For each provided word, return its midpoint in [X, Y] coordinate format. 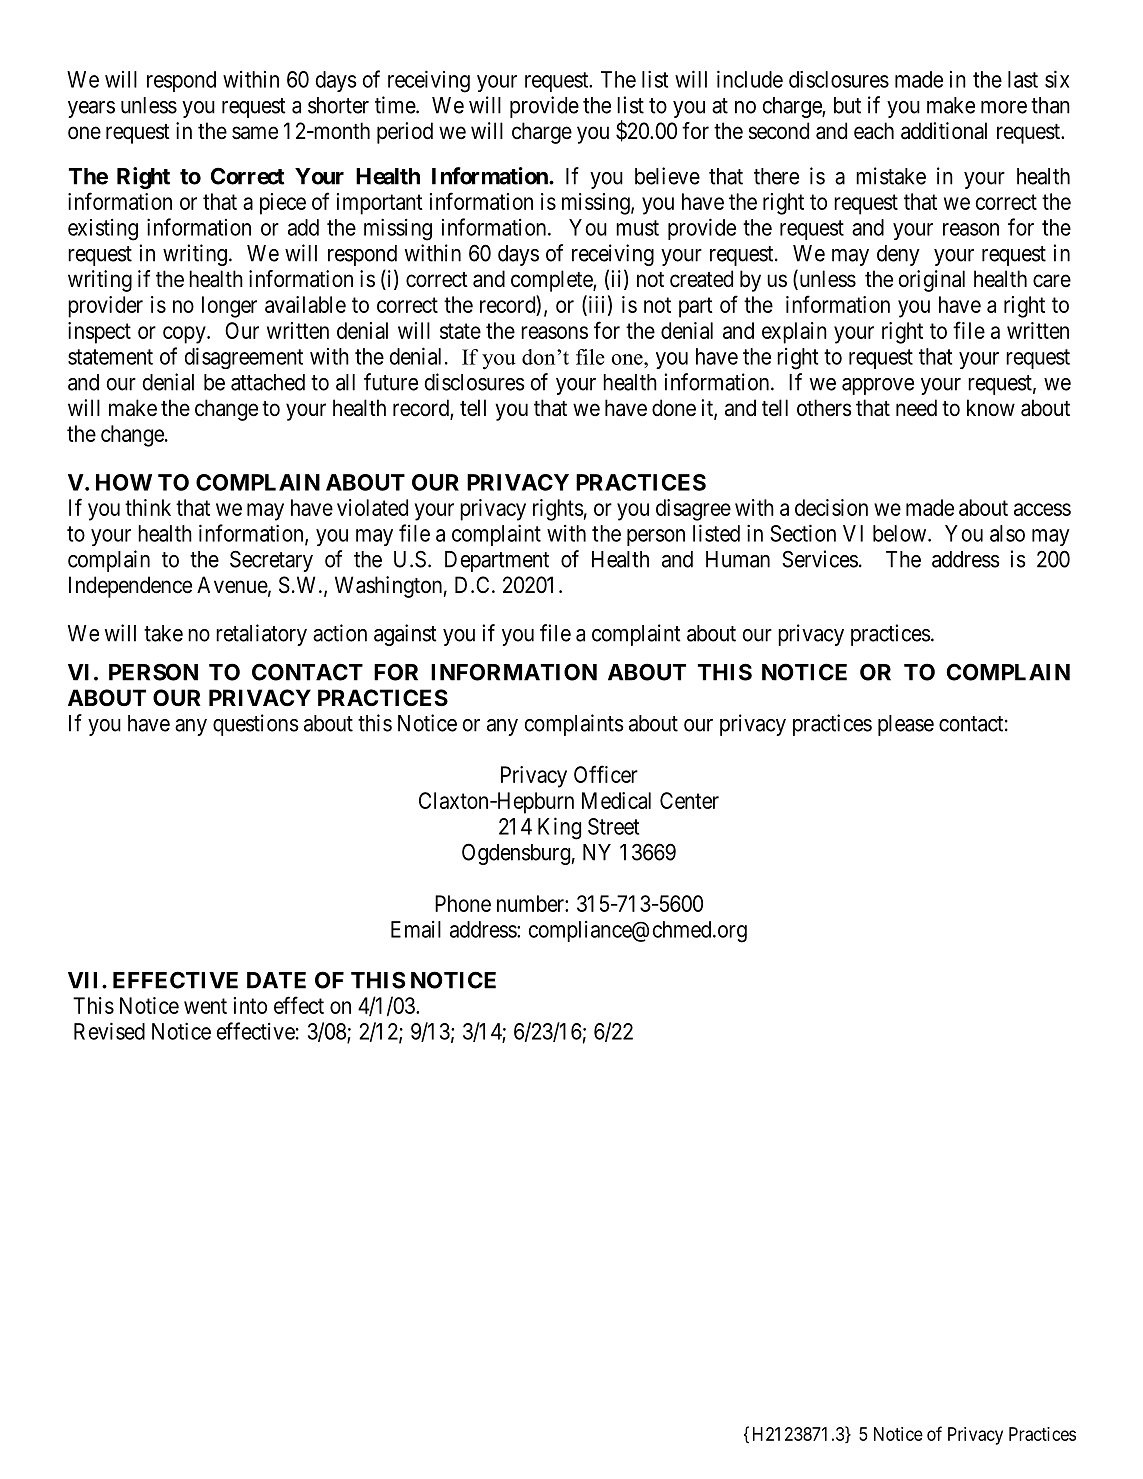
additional [944, 131]
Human [738, 559]
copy [185, 335]
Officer [606, 774]
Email [416, 929]
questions [256, 725]
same [255, 133]
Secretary [271, 561]
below [901, 533]
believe [667, 176]
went [205, 1006]
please [906, 725]
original [932, 281]
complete [552, 281]
